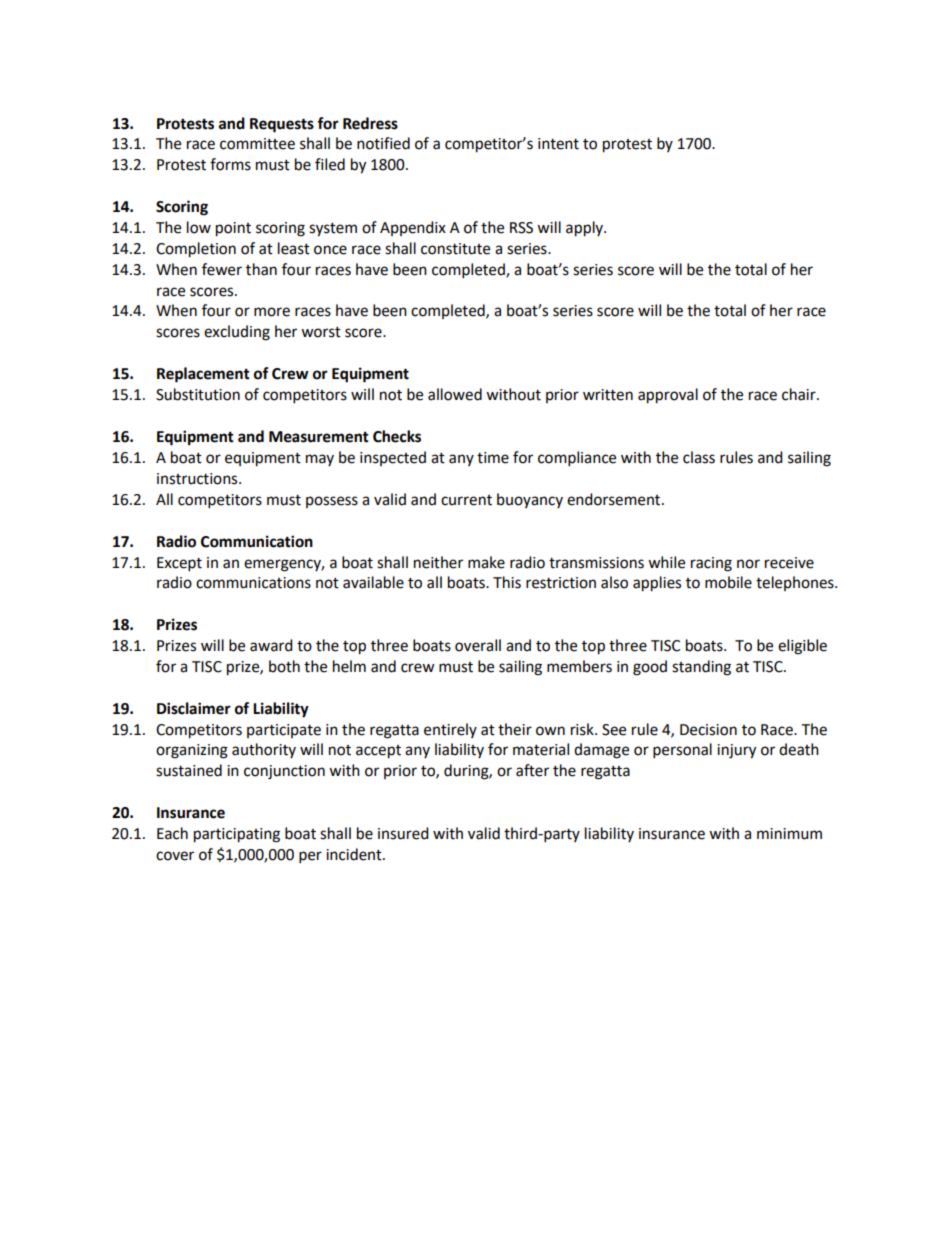 This document has height=1233, width=952. What do you see at coordinates (403, 833) in the document?
I see `insured` at bounding box center [403, 833].
